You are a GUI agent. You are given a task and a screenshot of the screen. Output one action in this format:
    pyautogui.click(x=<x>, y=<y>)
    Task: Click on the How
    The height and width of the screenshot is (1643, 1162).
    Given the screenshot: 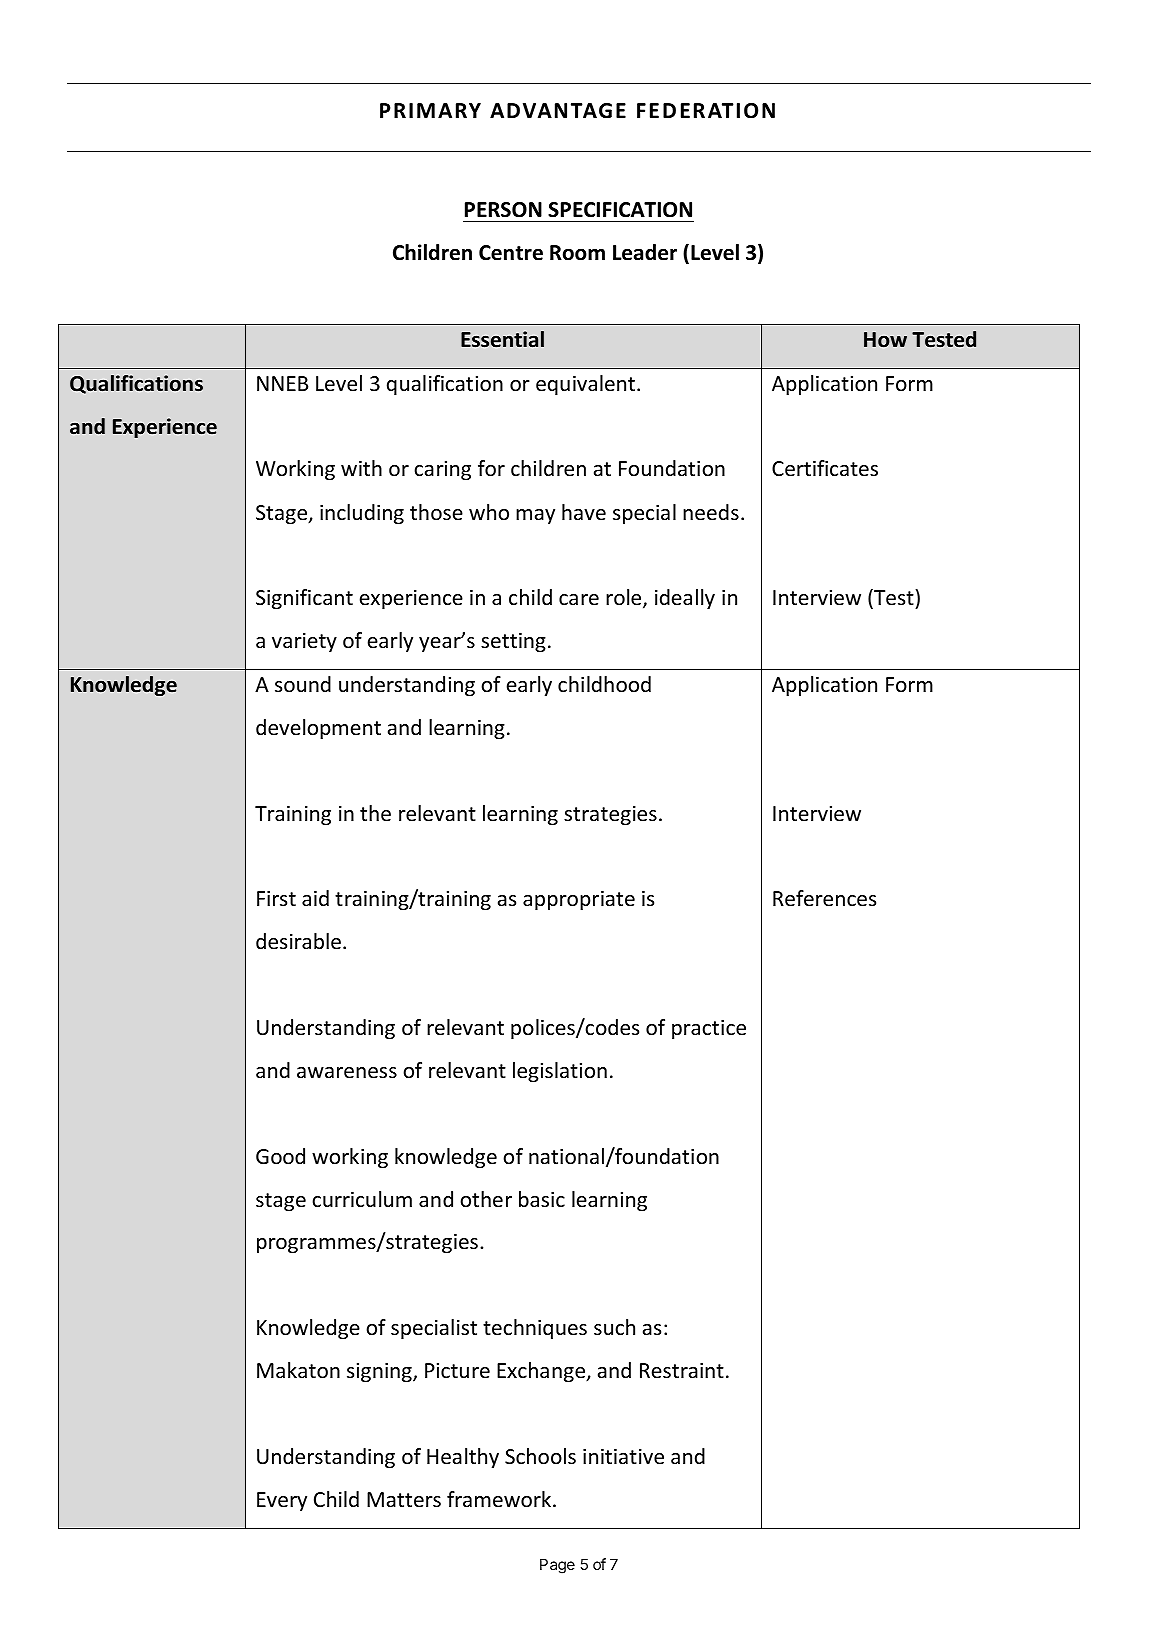 What is the action you would take?
    pyautogui.click(x=885, y=340)
